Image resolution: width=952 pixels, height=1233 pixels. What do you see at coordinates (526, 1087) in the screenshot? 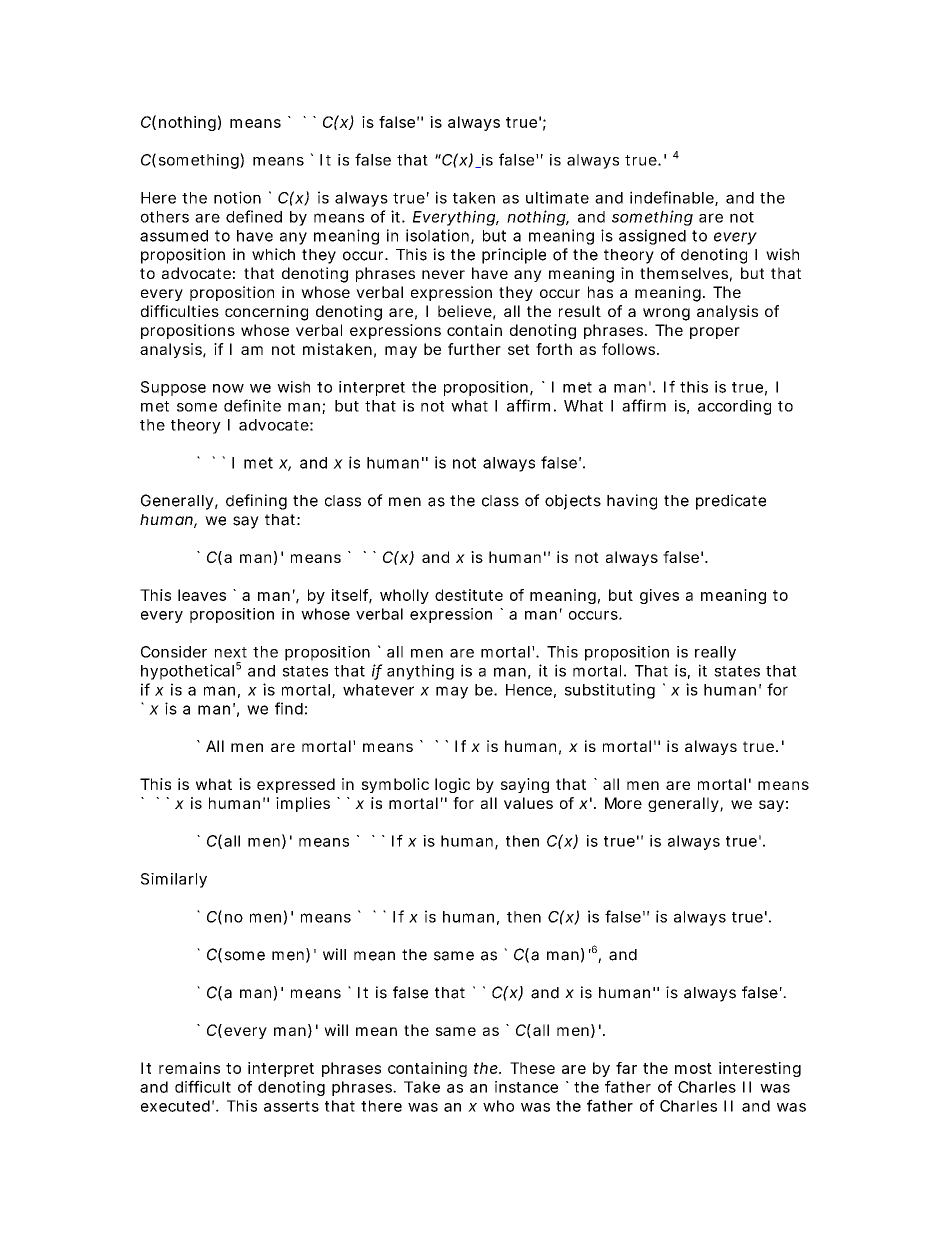
I see `instance` at bounding box center [526, 1087].
